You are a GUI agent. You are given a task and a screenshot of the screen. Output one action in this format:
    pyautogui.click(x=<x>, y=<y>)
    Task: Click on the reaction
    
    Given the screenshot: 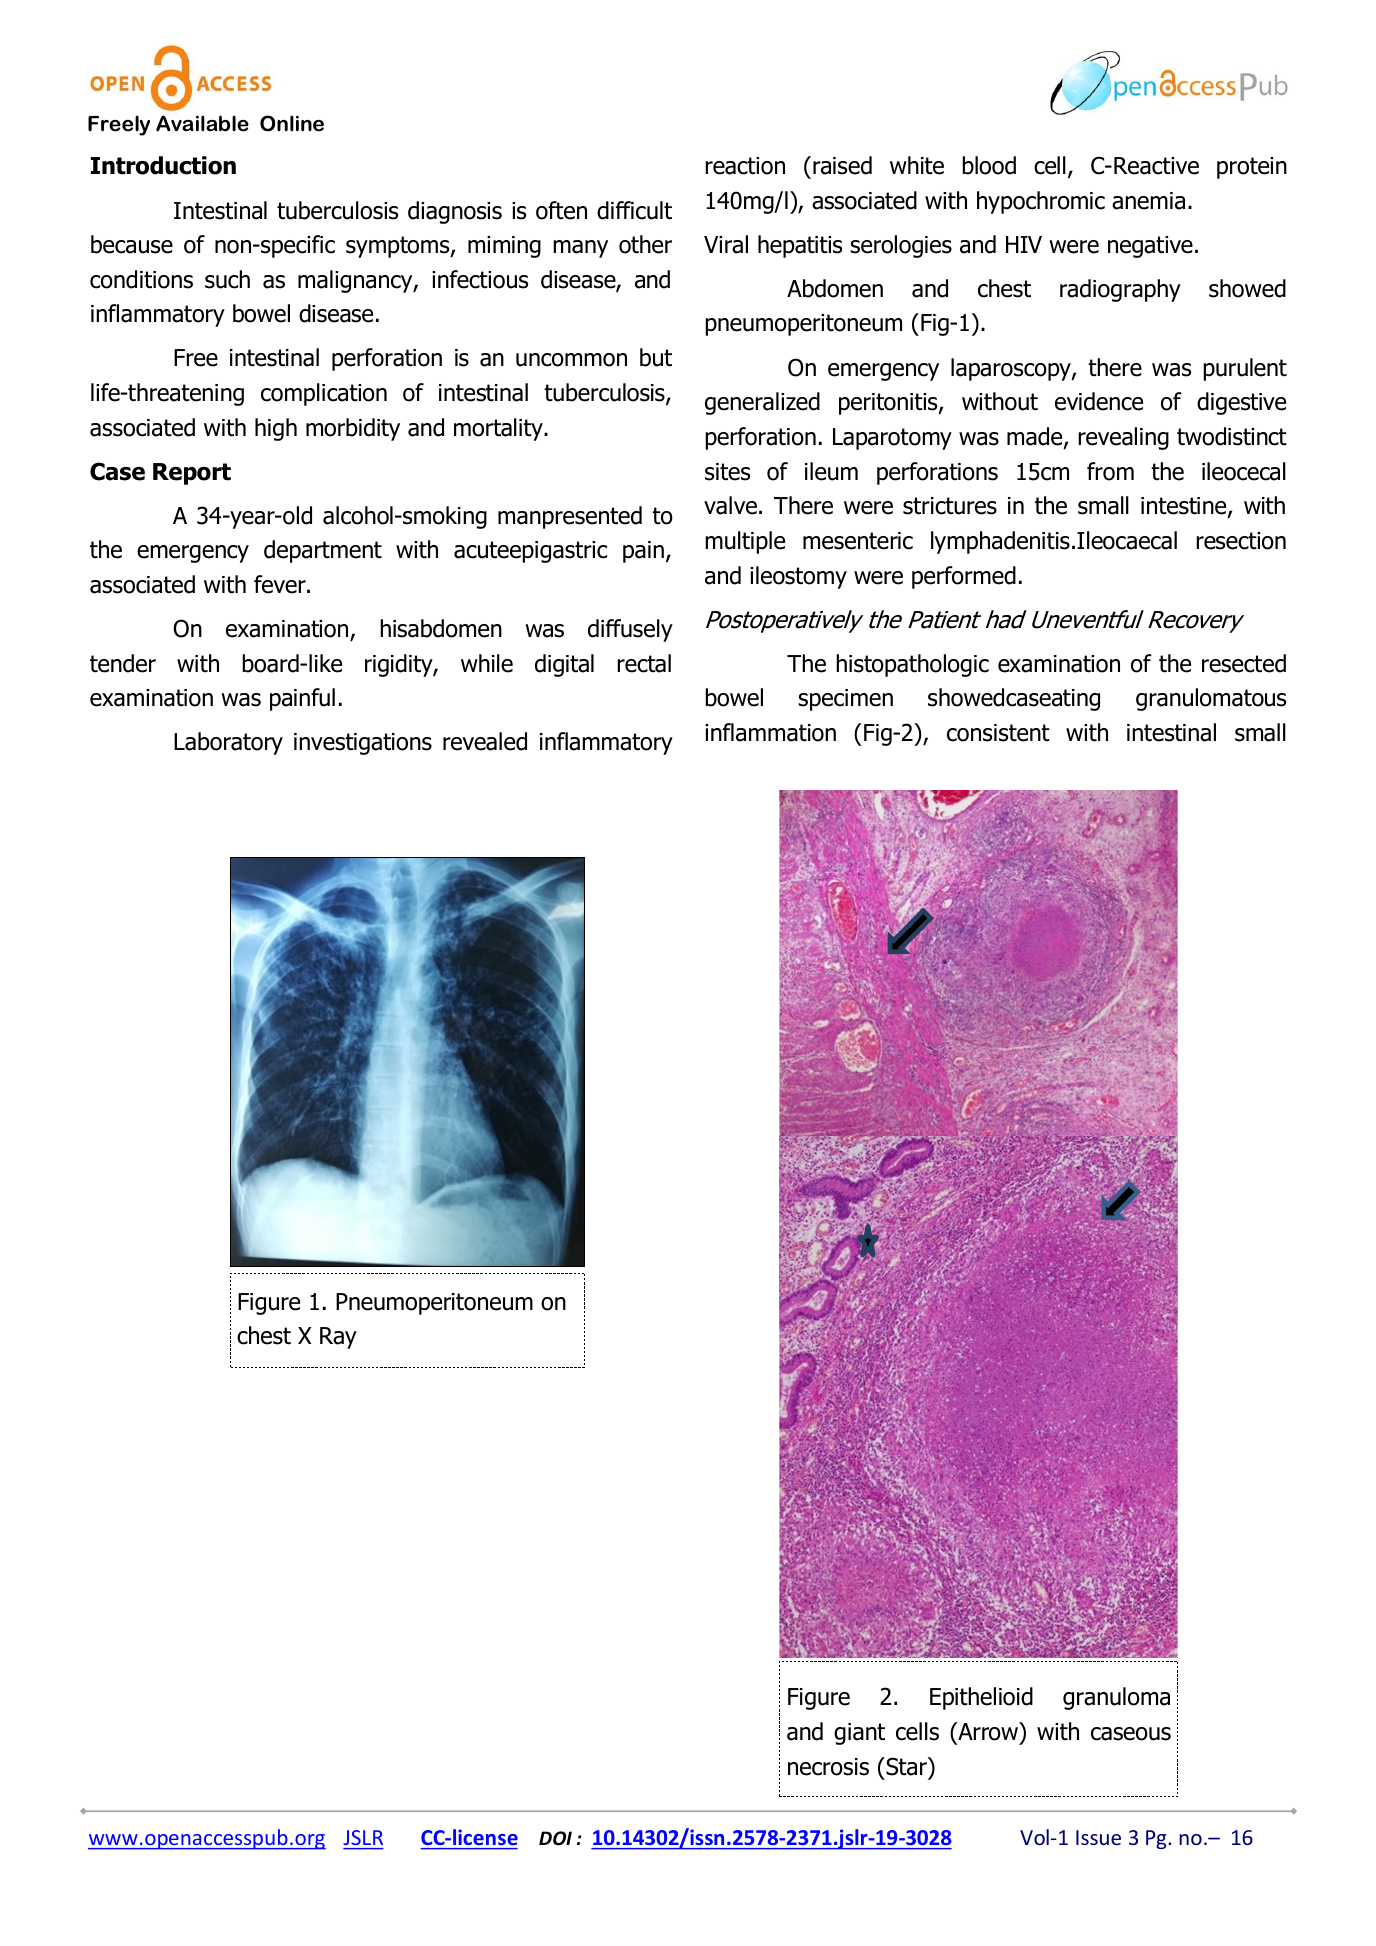 What is the action you would take?
    pyautogui.click(x=745, y=166)
